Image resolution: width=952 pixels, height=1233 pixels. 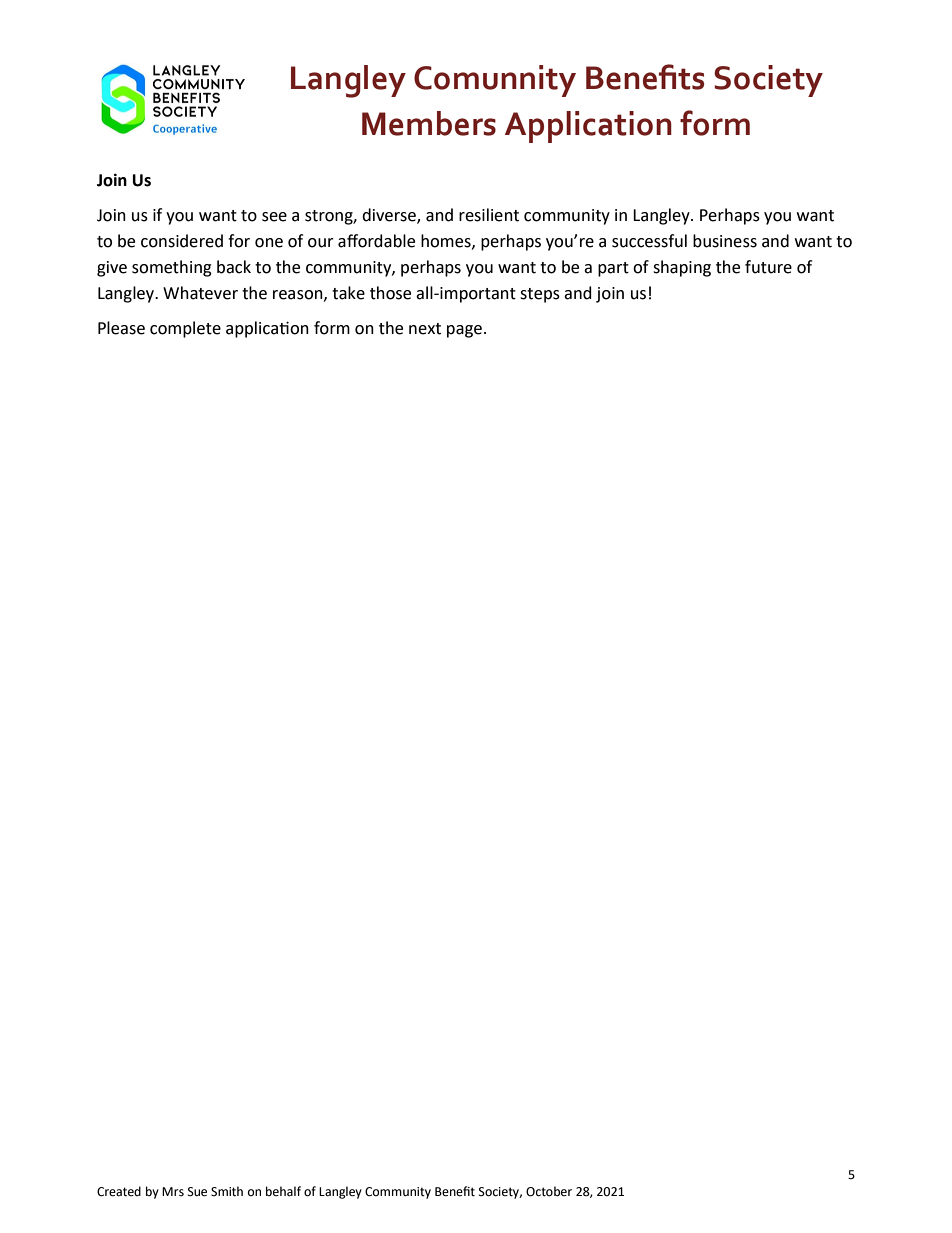 What do you see at coordinates (549, 1191) in the image?
I see `October` at bounding box center [549, 1191].
